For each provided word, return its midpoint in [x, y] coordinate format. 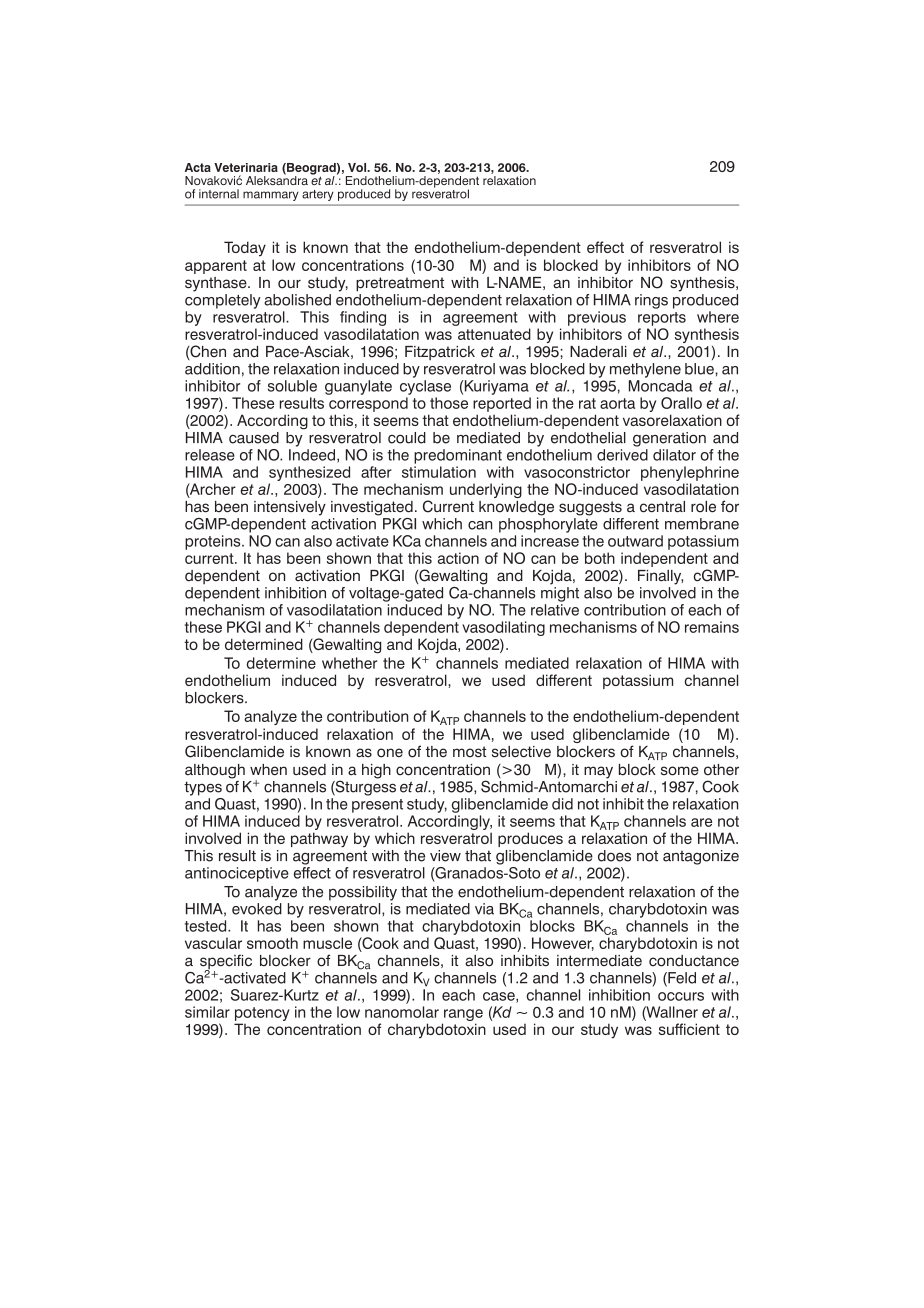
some [680, 771]
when [268, 770]
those [449, 403]
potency [262, 1015]
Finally [660, 577]
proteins [214, 542]
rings [651, 301]
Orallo [681, 403]
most [470, 752]
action [458, 558]
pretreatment [400, 284]
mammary [271, 196]
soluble [292, 386]
